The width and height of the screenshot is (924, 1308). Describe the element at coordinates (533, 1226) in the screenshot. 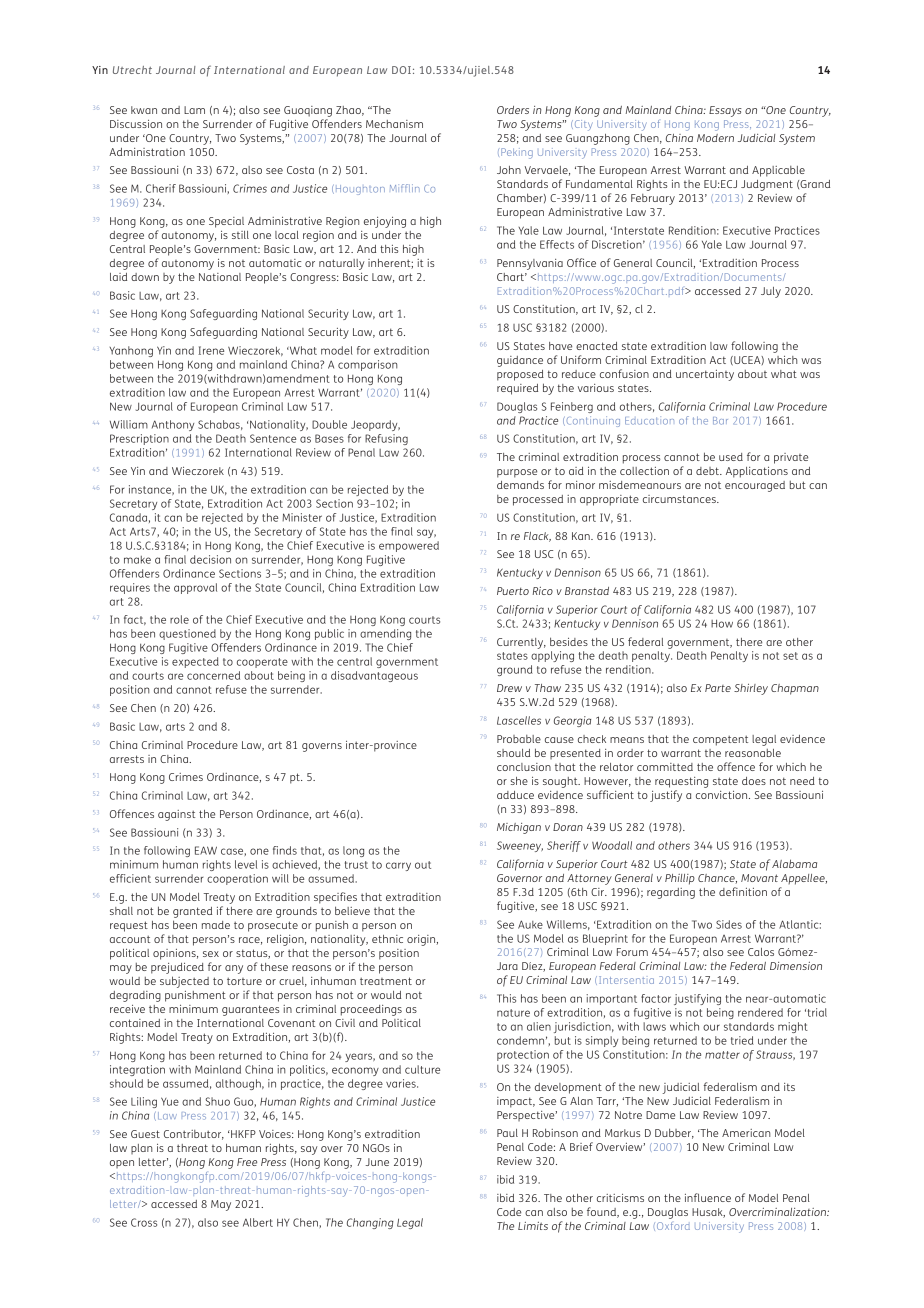

I see `Limits` at that location.
